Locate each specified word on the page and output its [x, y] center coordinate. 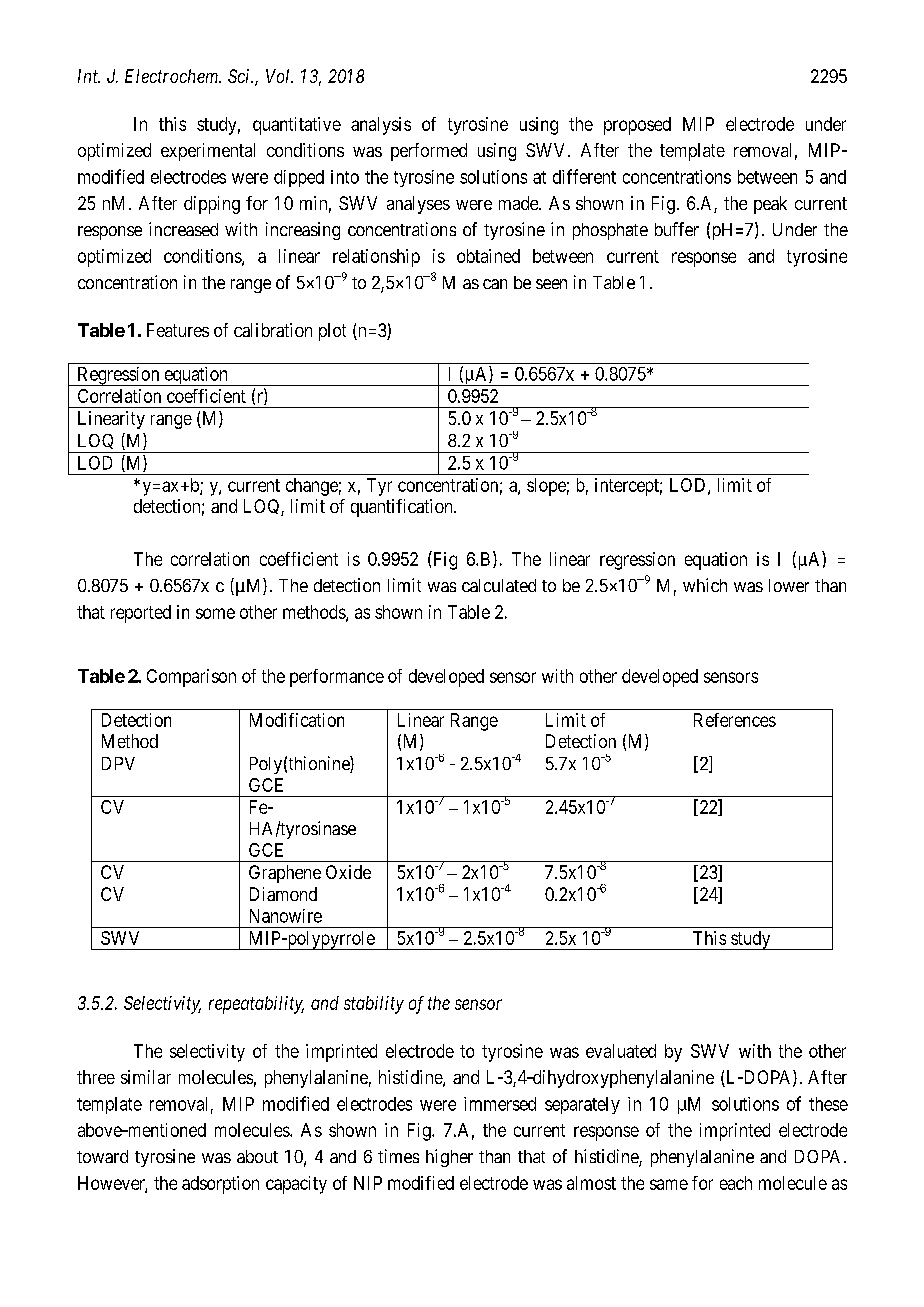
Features [178, 330]
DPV [118, 763]
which [705, 585]
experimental [208, 152]
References [735, 720]
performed [429, 152]
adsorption [220, 1185]
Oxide [348, 872]
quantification [403, 508]
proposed [637, 126]
